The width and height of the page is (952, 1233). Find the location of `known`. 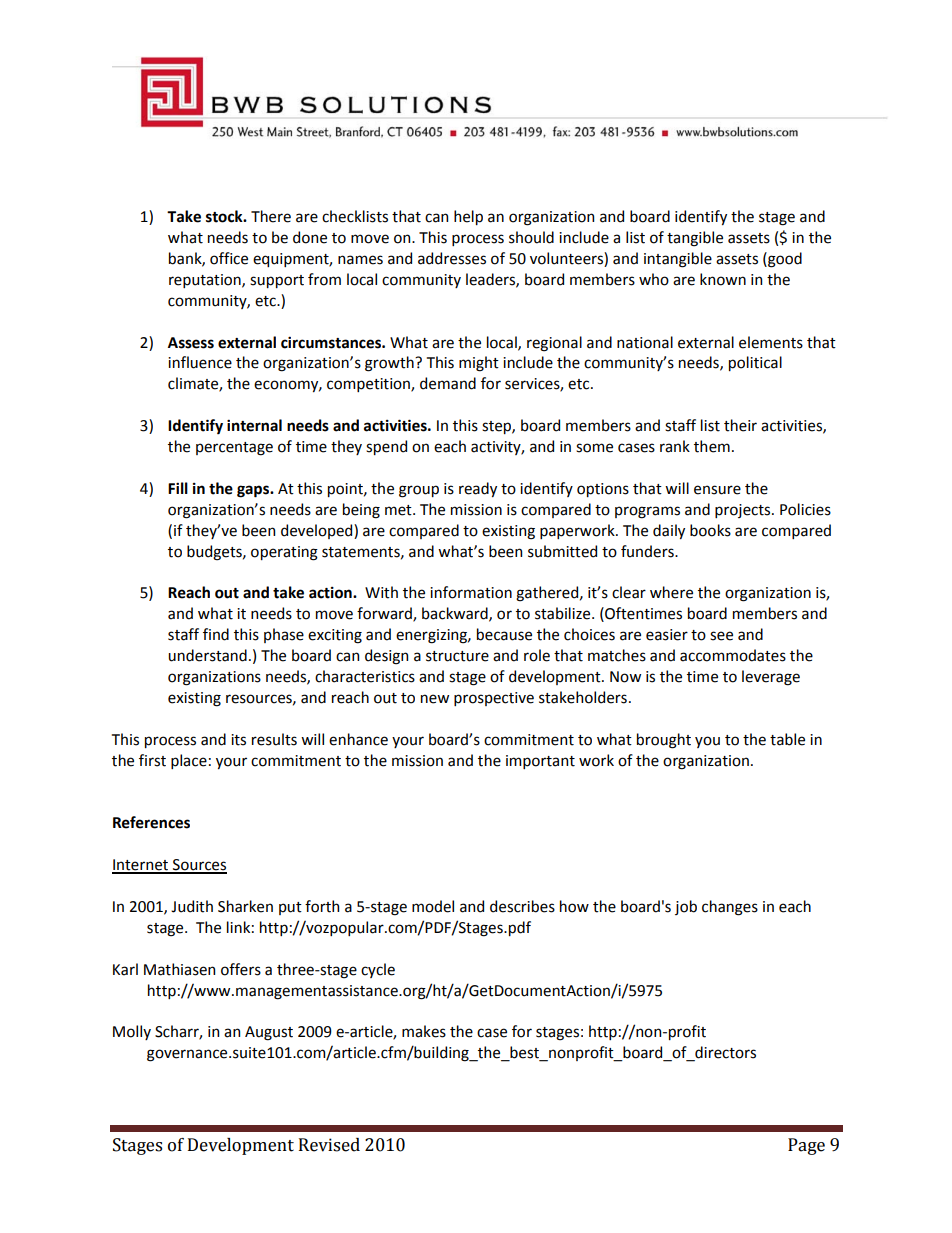

known is located at coordinates (723, 279).
